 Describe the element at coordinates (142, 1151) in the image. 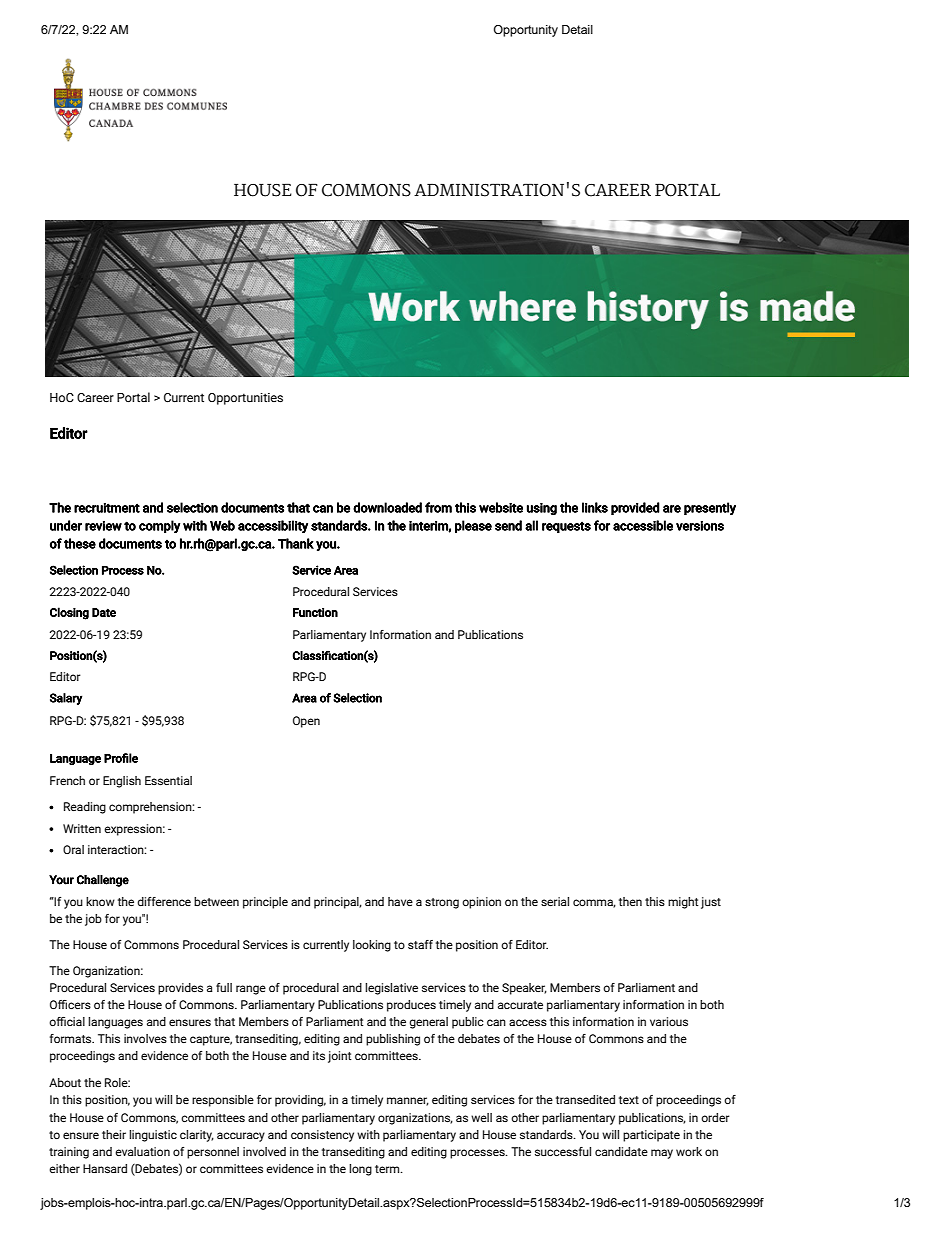

I see `evaluation` at that location.
